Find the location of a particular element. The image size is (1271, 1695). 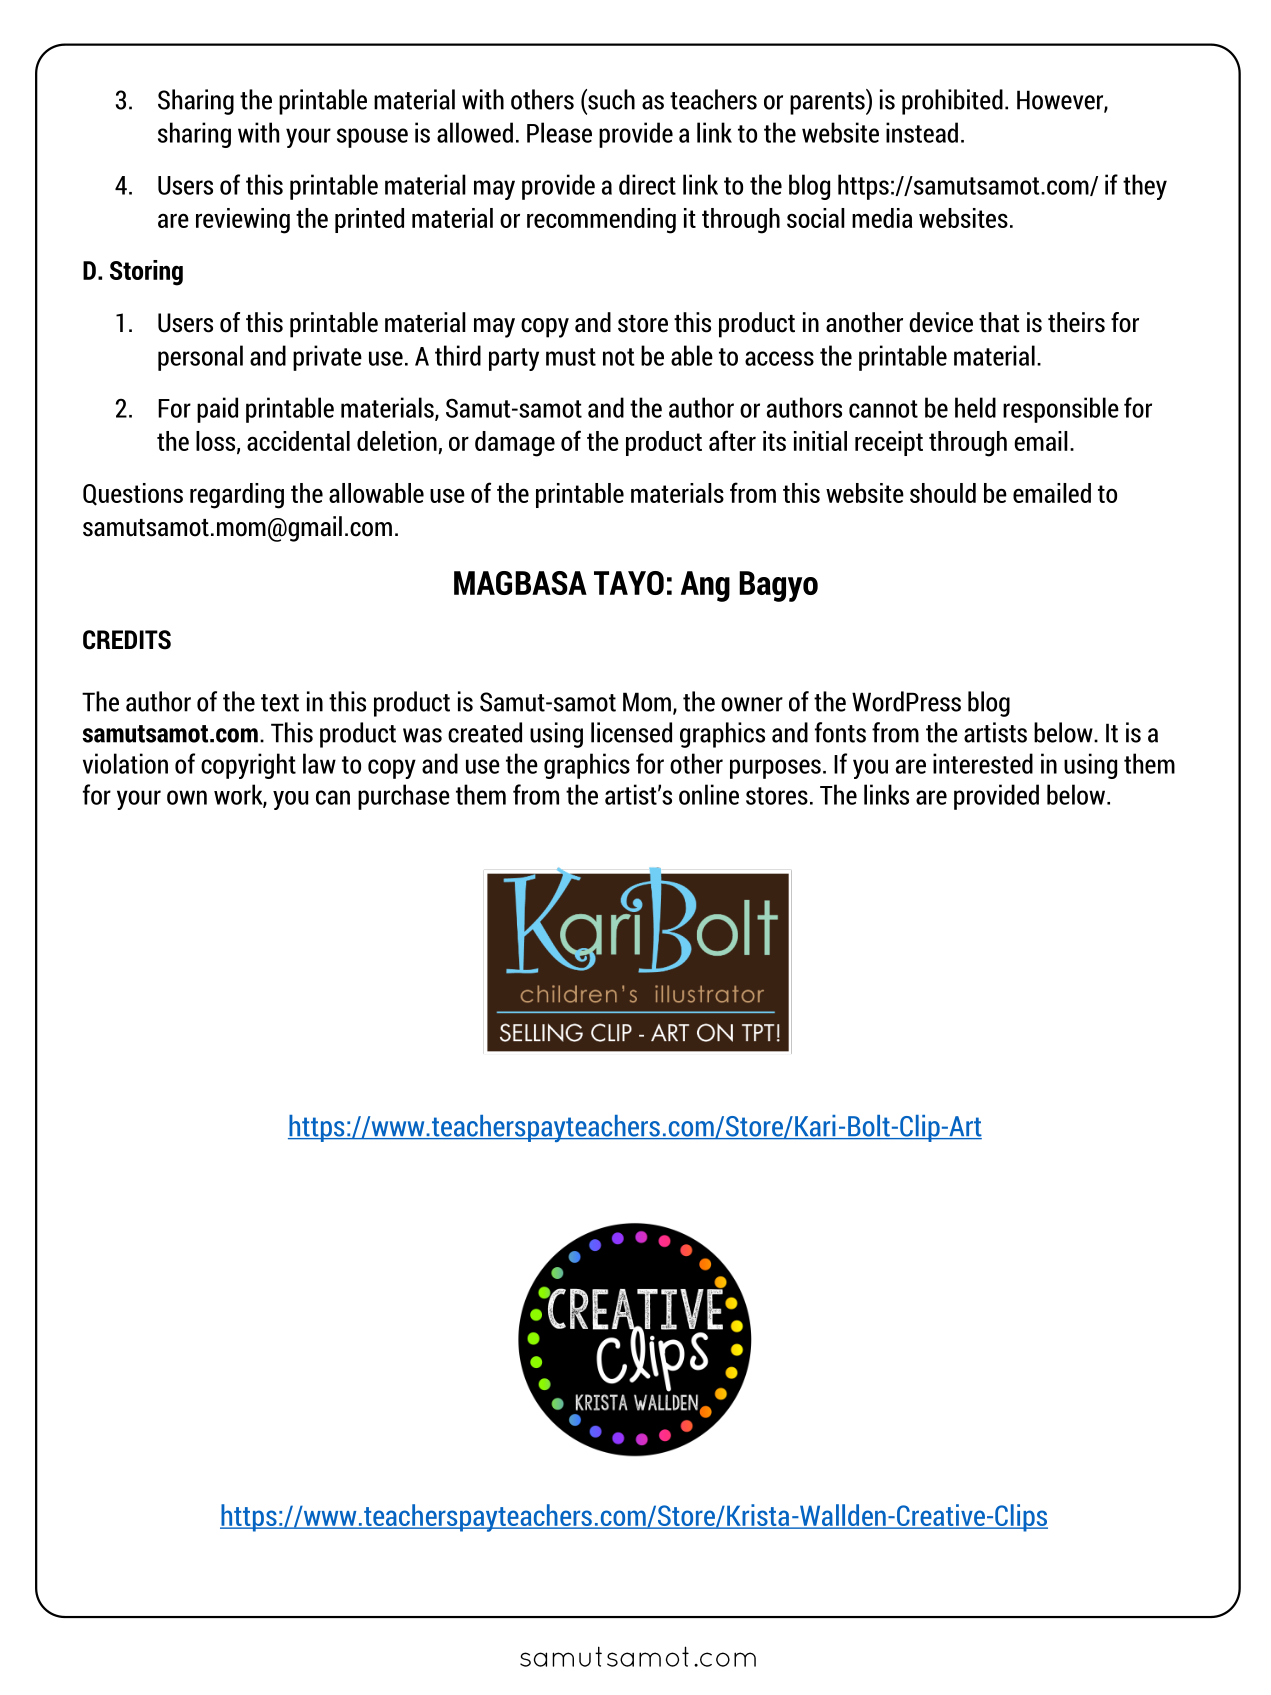

CREDITS is located at coordinates (127, 640).
